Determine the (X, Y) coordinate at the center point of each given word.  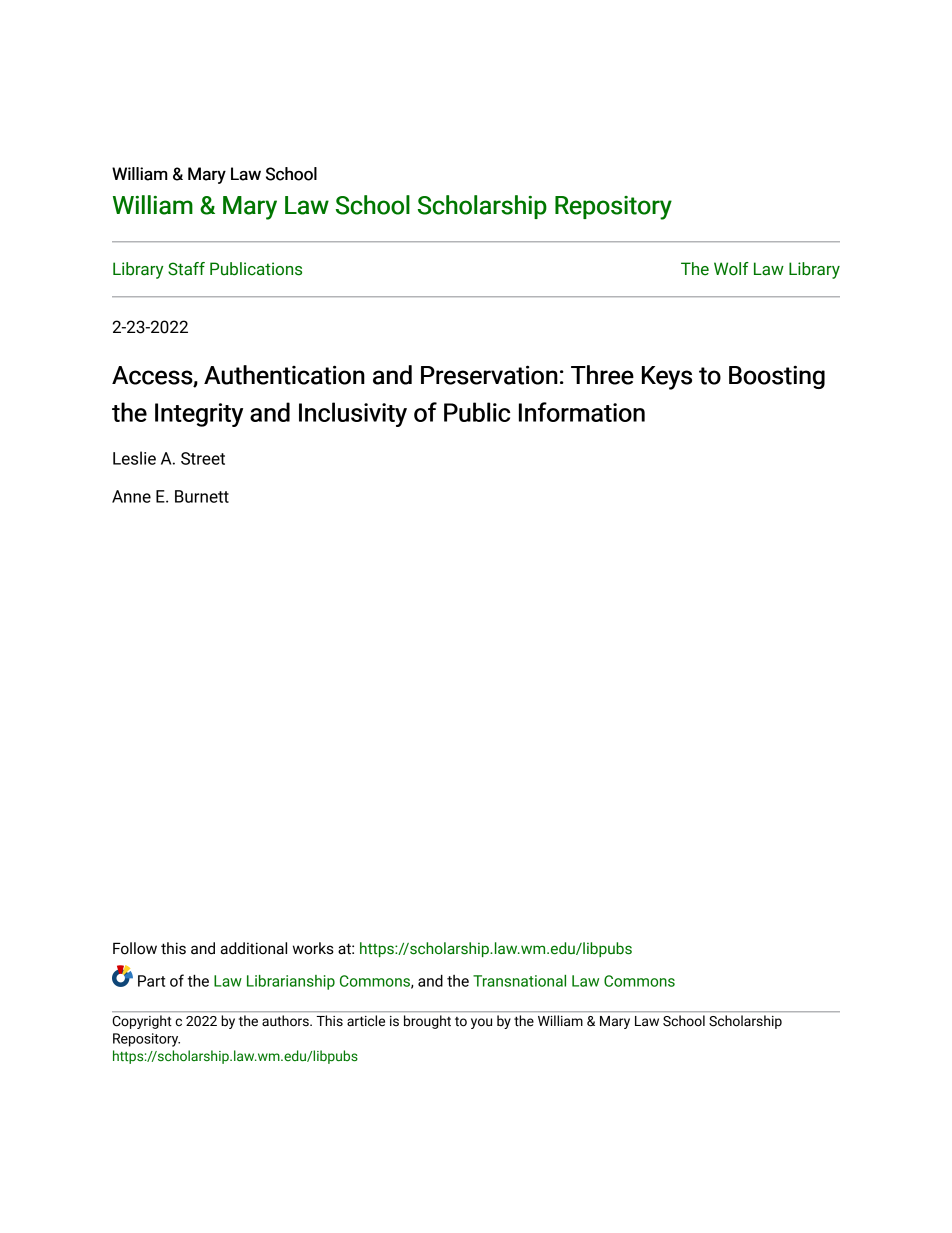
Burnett (202, 496)
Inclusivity (353, 414)
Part (151, 981)
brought (427, 1022)
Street (203, 458)
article (366, 1020)
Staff (186, 269)
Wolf (731, 269)
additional (254, 948)
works (313, 948)
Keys (667, 378)
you (481, 1023)
